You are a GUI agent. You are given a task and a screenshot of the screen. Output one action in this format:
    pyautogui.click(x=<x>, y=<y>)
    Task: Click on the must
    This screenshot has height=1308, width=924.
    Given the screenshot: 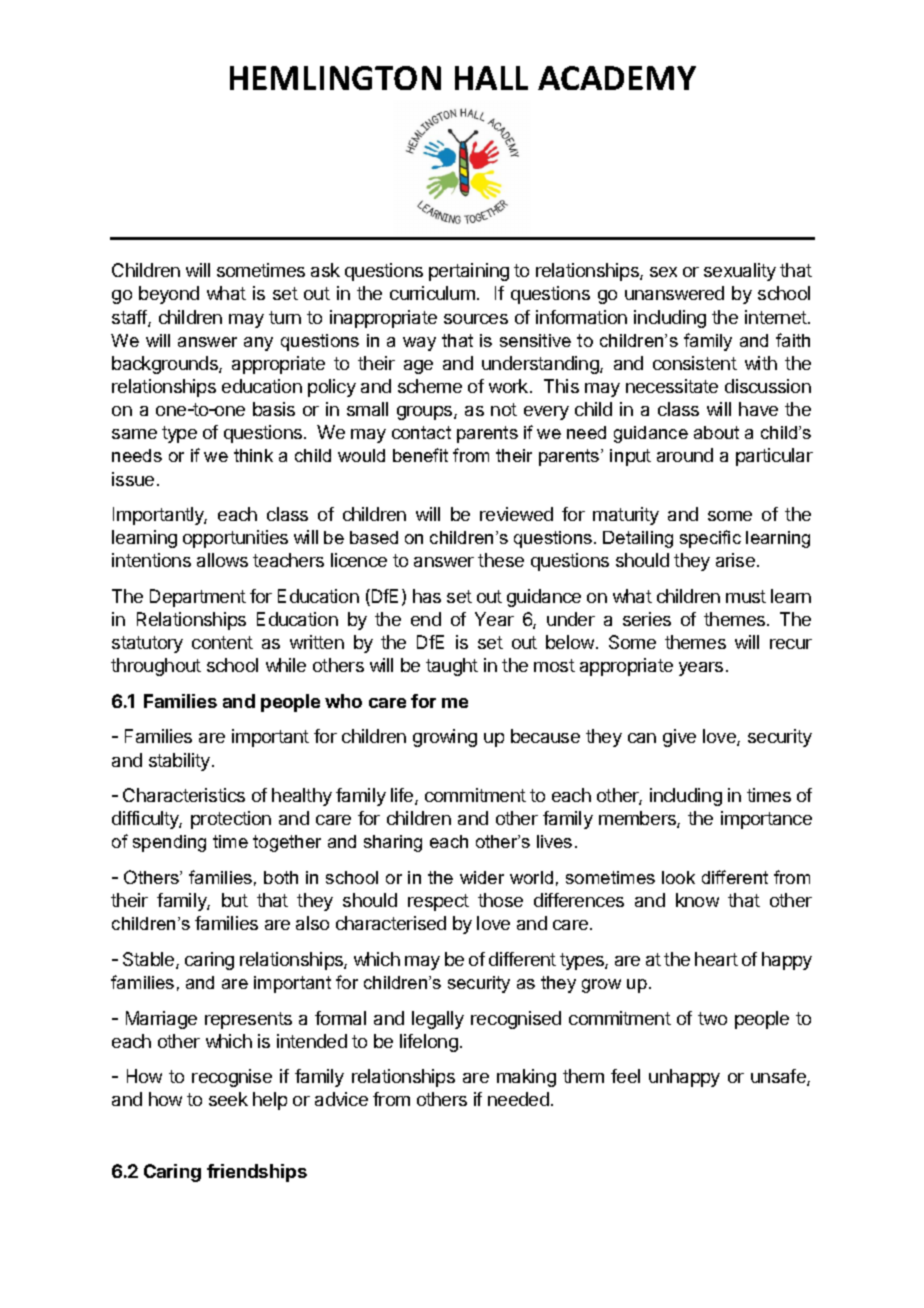 What is the action you would take?
    pyautogui.click(x=746, y=596)
